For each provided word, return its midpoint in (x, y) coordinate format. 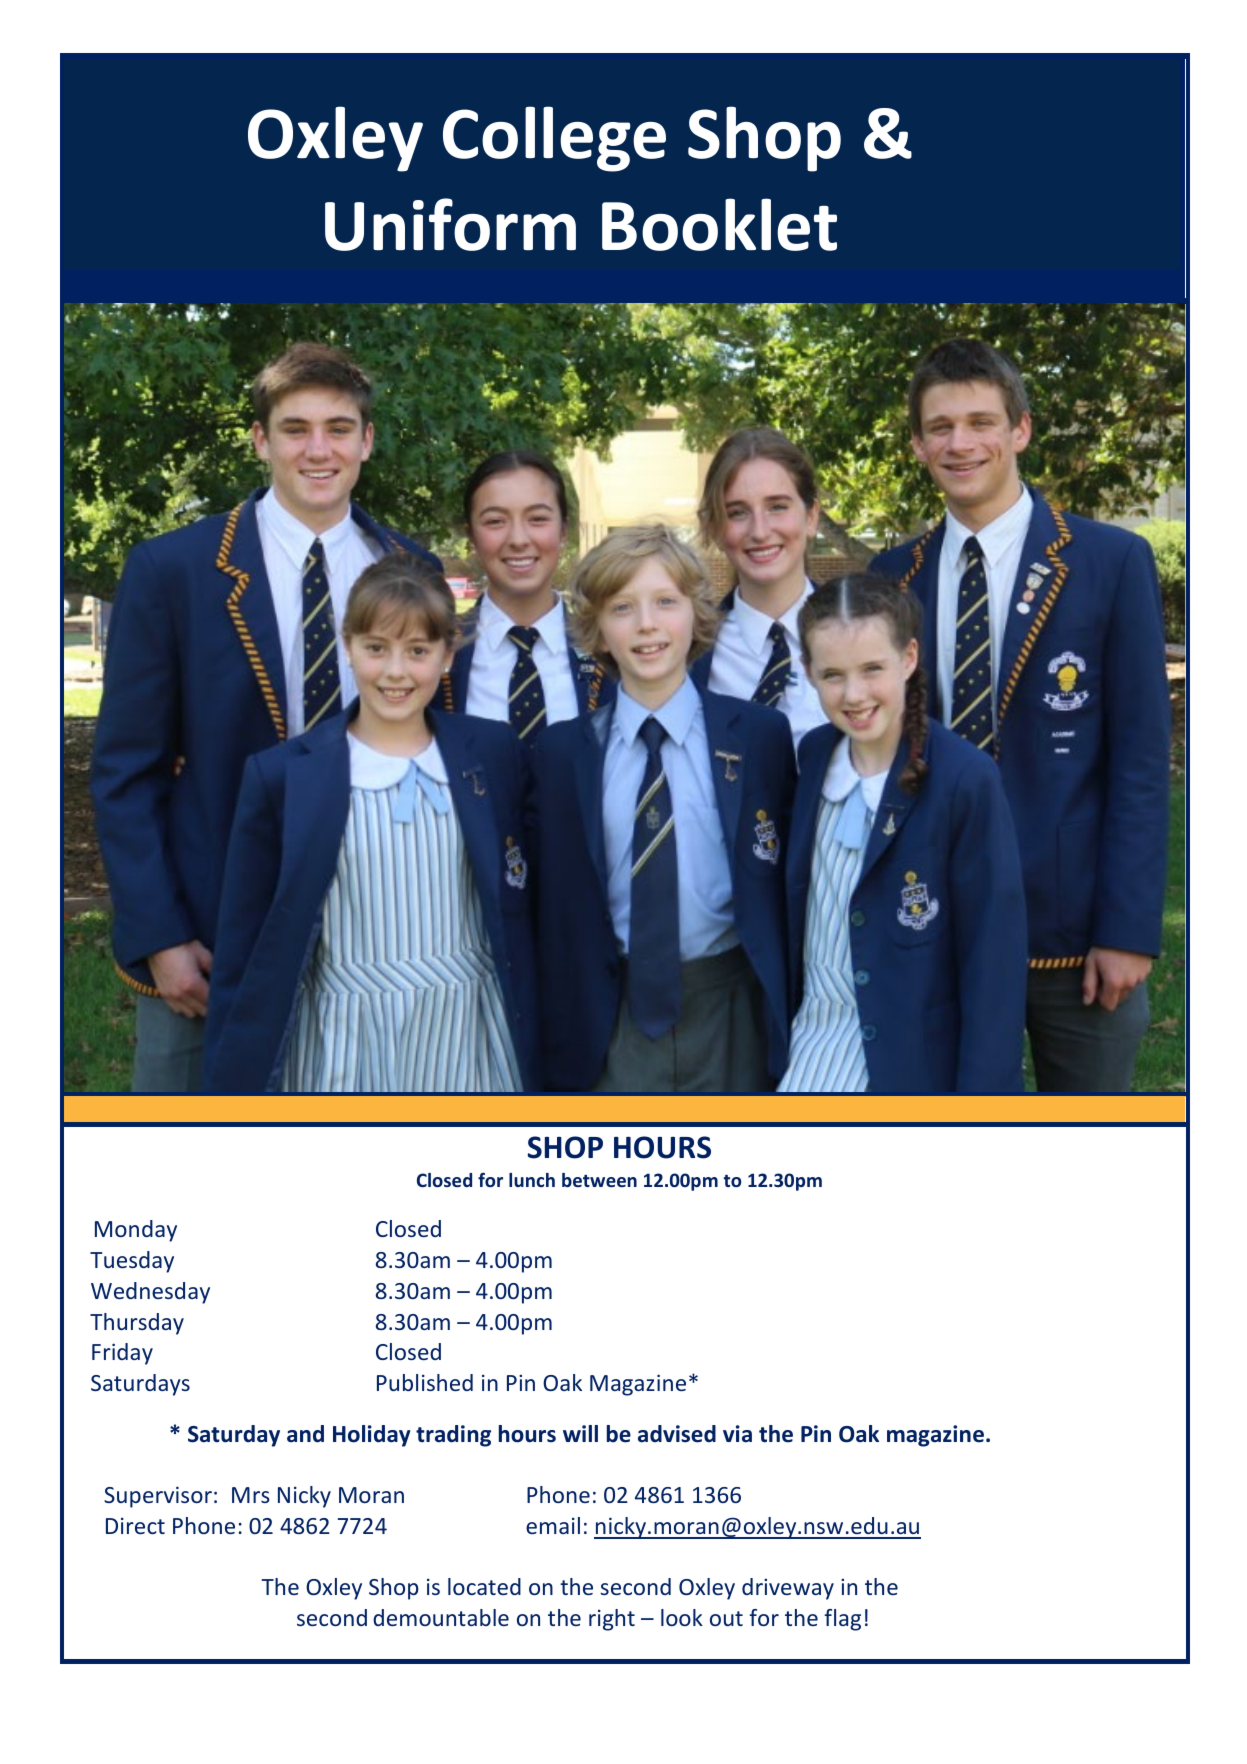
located (484, 1586)
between (599, 1180)
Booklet (719, 224)
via (737, 1434)
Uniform (450, 224)
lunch (532, 1180)
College (554, 139)
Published (425, 1382)
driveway (788, 1589)
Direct (135, 1525)
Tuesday (132, 1262)
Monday (136, 1231)
